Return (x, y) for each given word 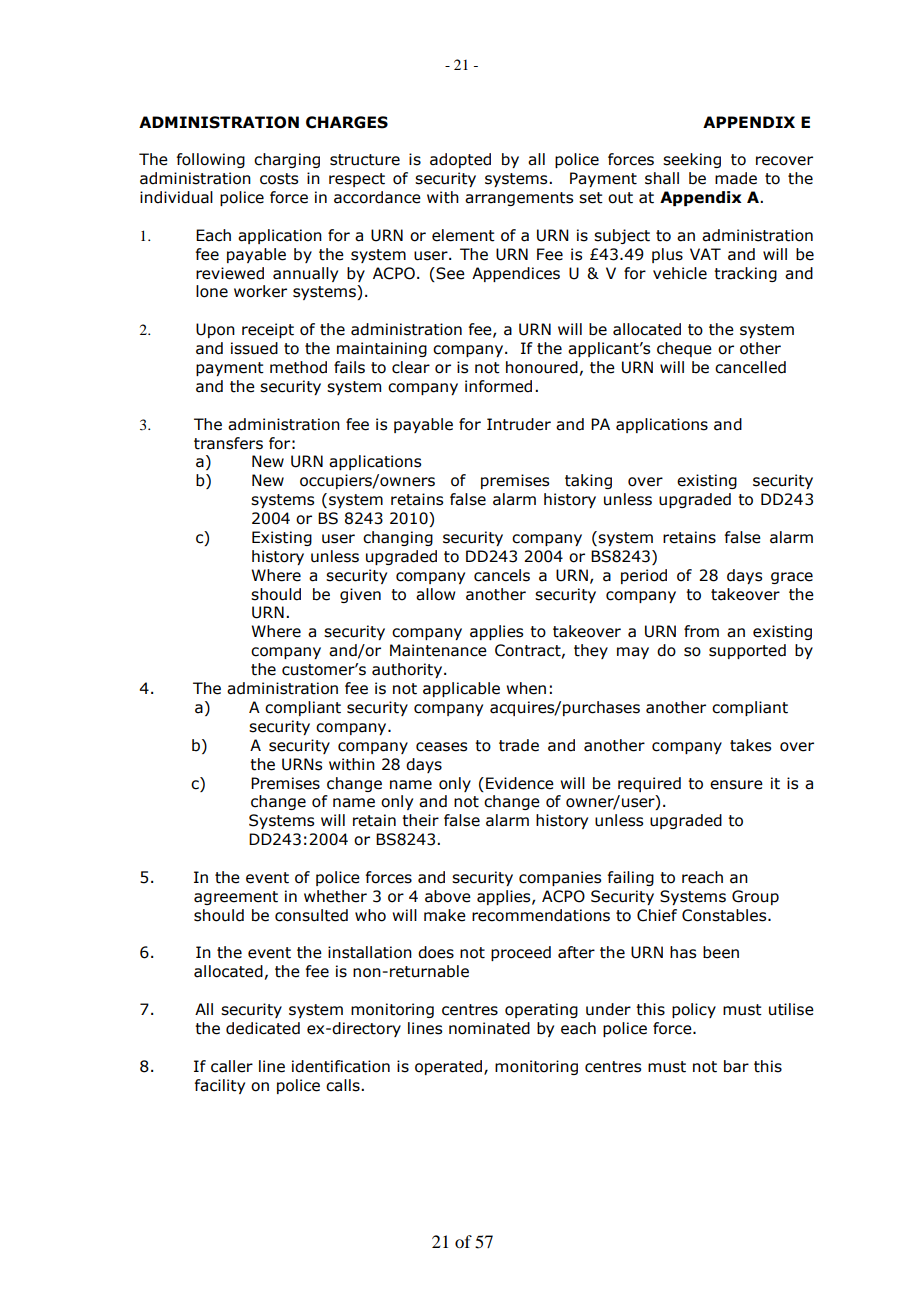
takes (750, 745)
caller (232, 1066)
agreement (236, 898)
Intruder (519, 424)
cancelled (750, 367)
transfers (228, 443)
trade (519, 745)
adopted (460, 160)
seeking (692, 160)
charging (287, 160)
